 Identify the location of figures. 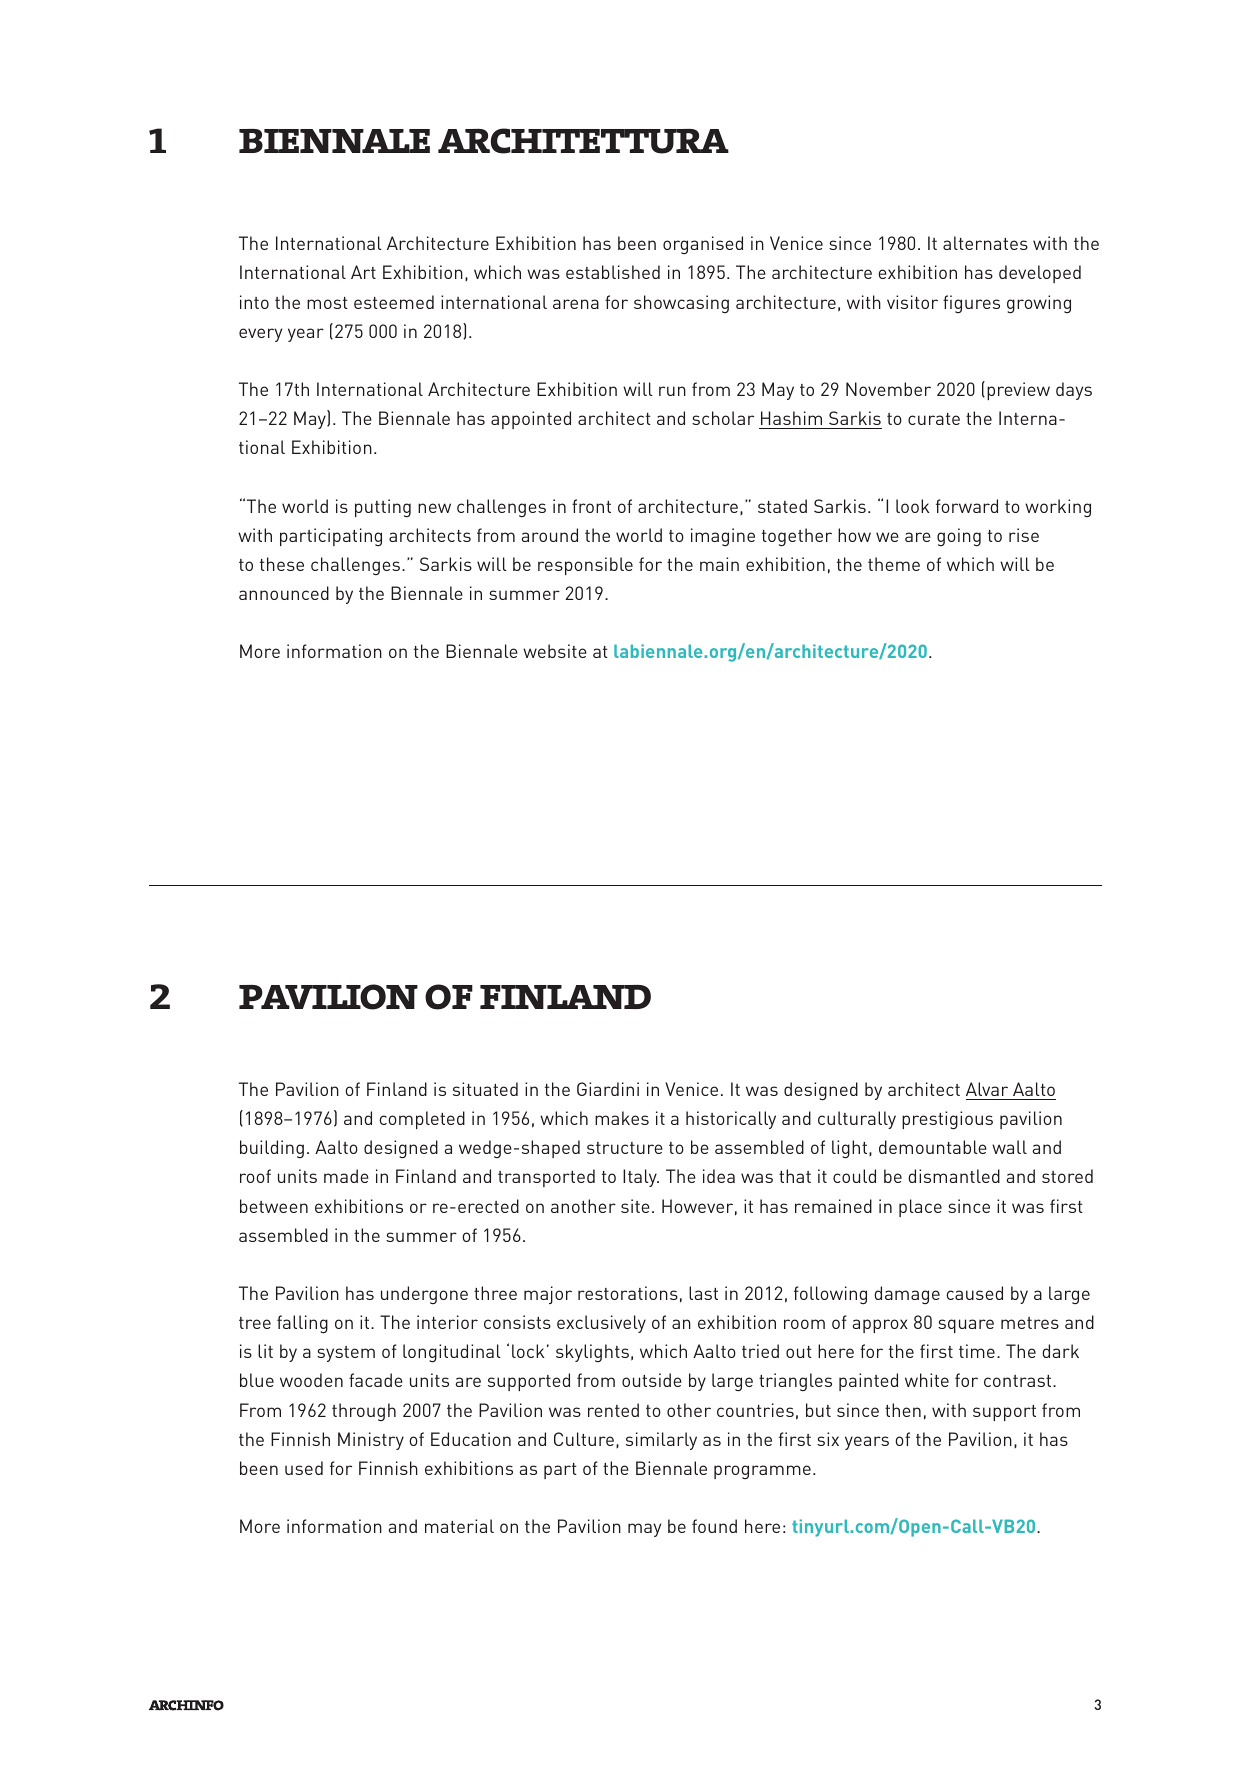
(971, 304).
